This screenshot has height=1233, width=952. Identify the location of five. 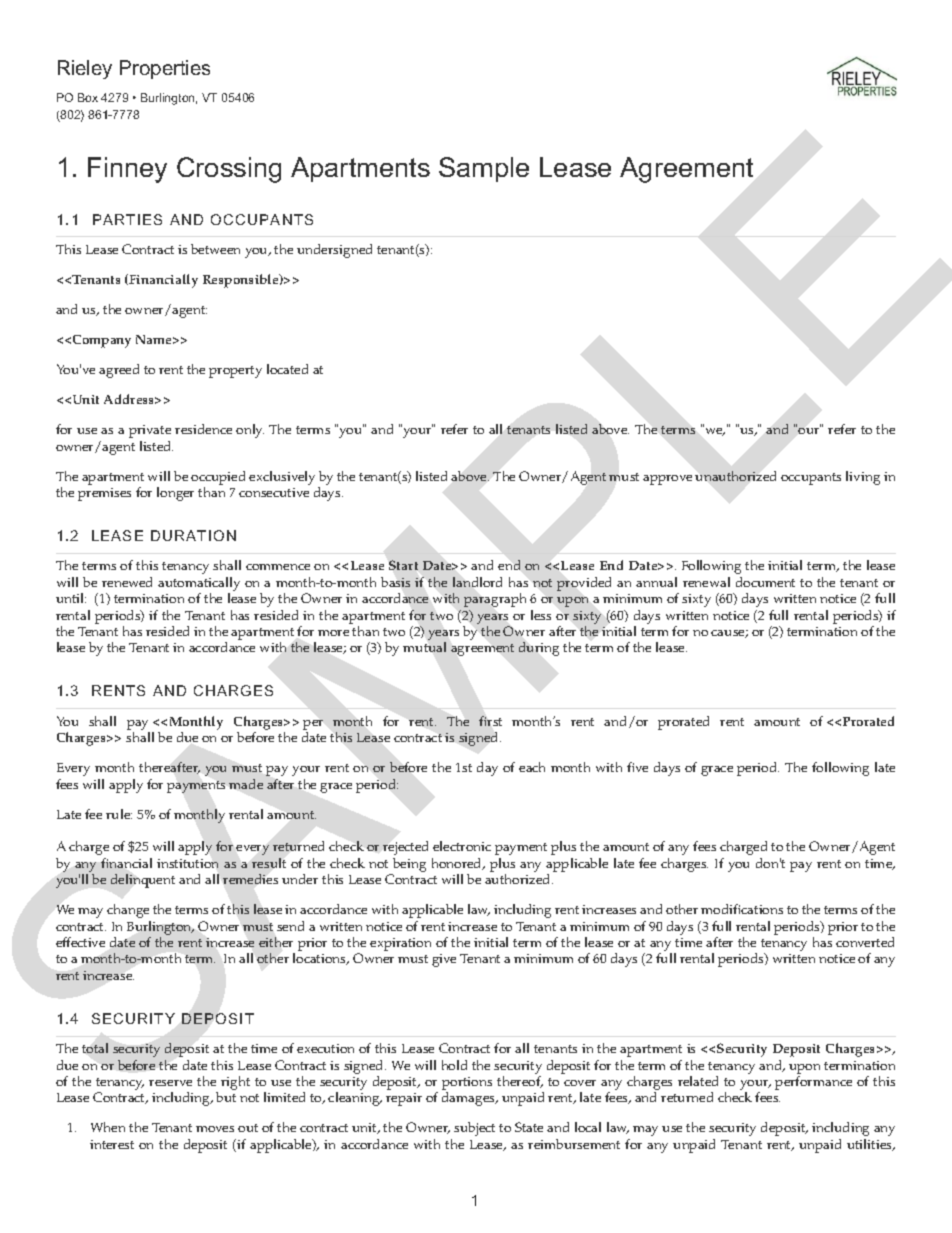
(637, 767).
